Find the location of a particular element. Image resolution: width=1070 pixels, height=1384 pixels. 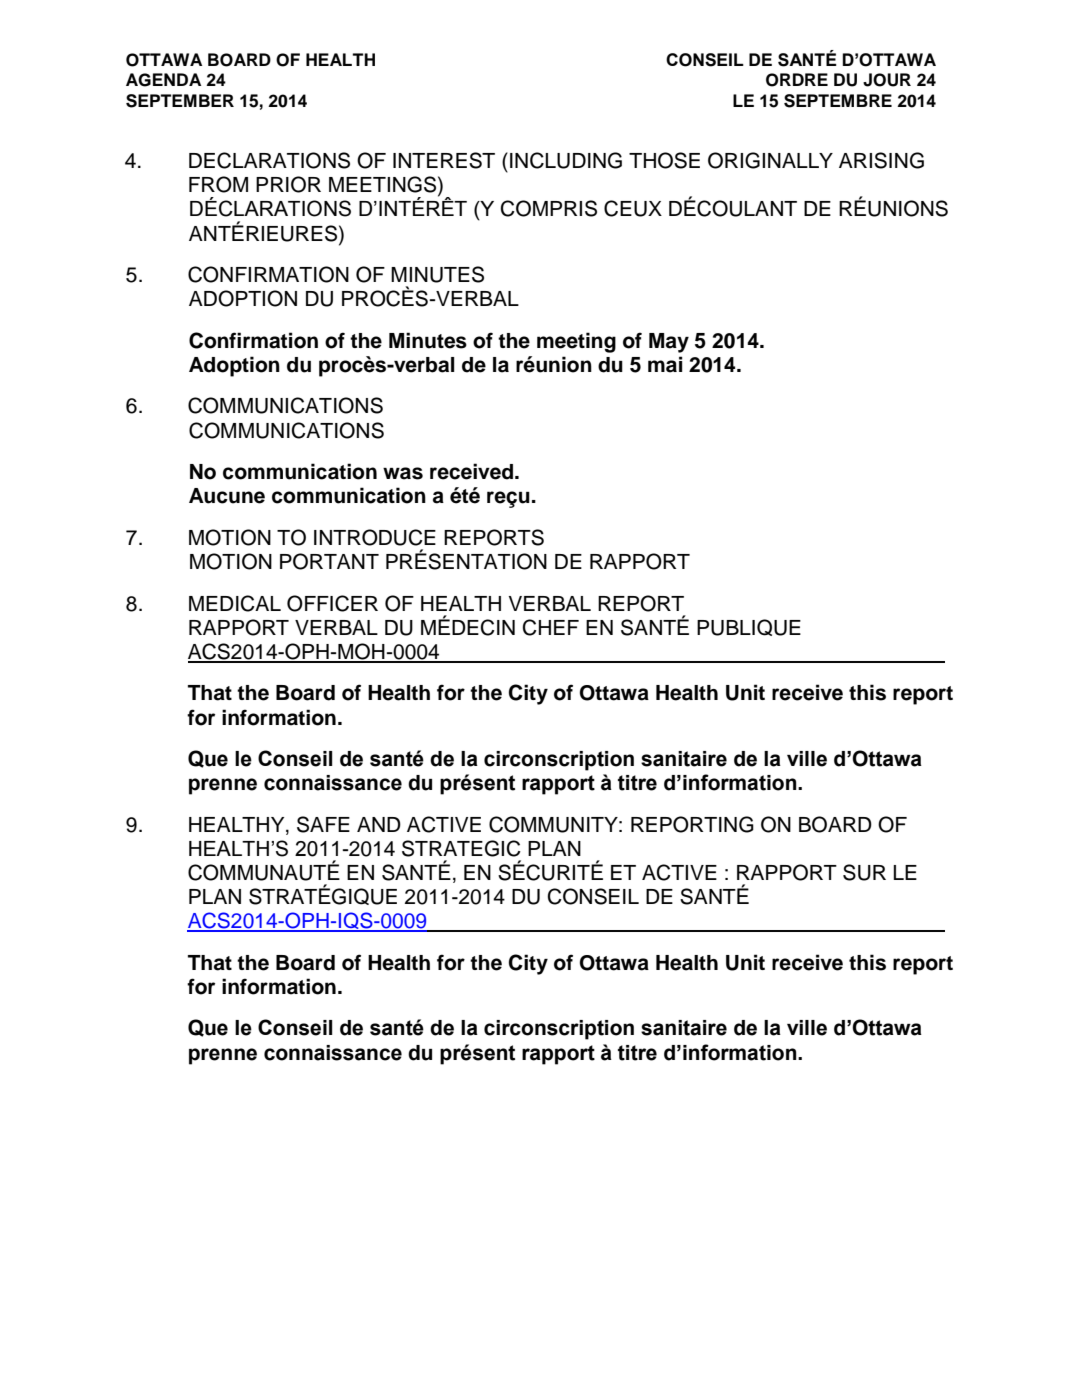

mai is located at coordinates (665, 364).
